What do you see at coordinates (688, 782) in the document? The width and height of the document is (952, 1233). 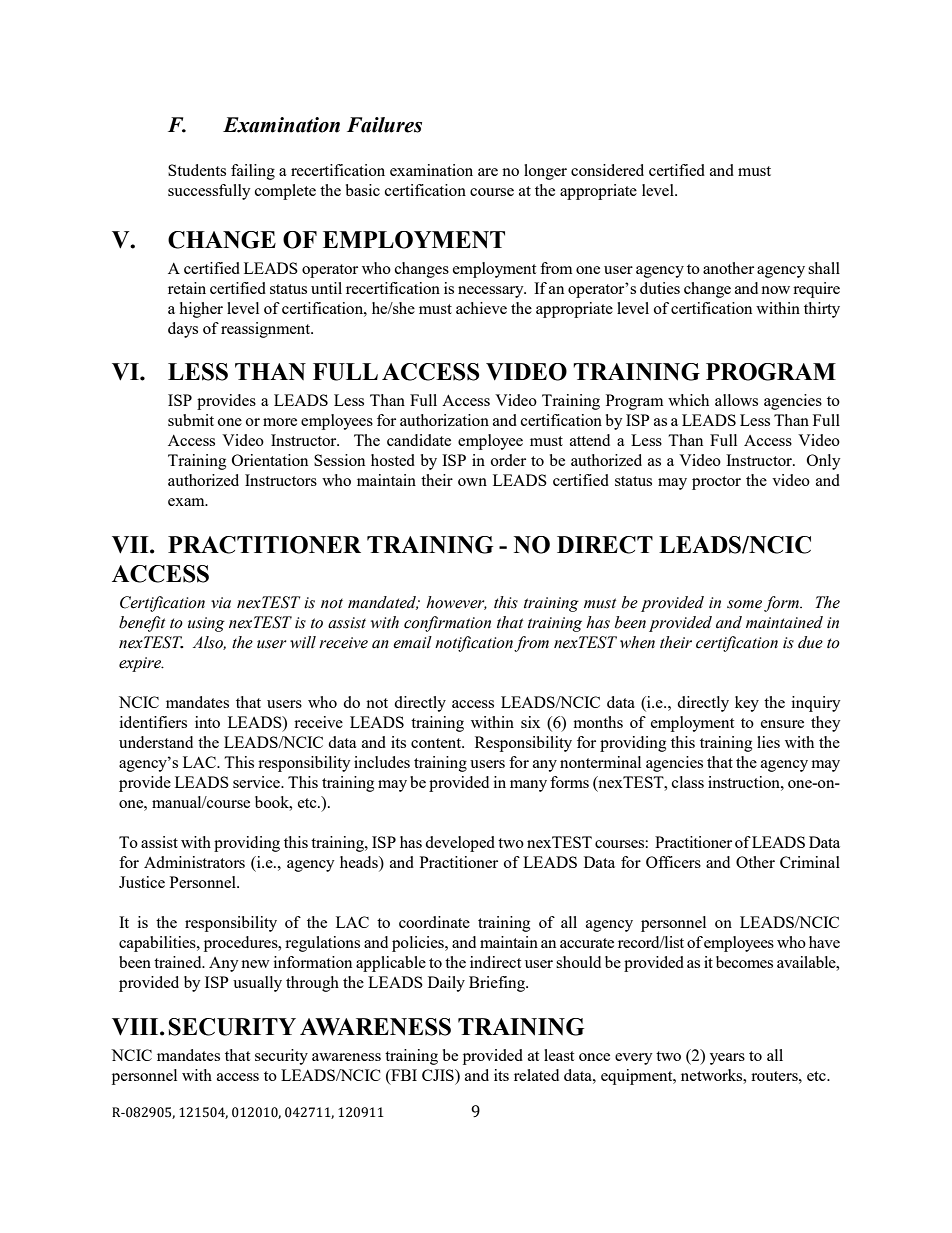 I see `class` at bounding box center [688, 782].
